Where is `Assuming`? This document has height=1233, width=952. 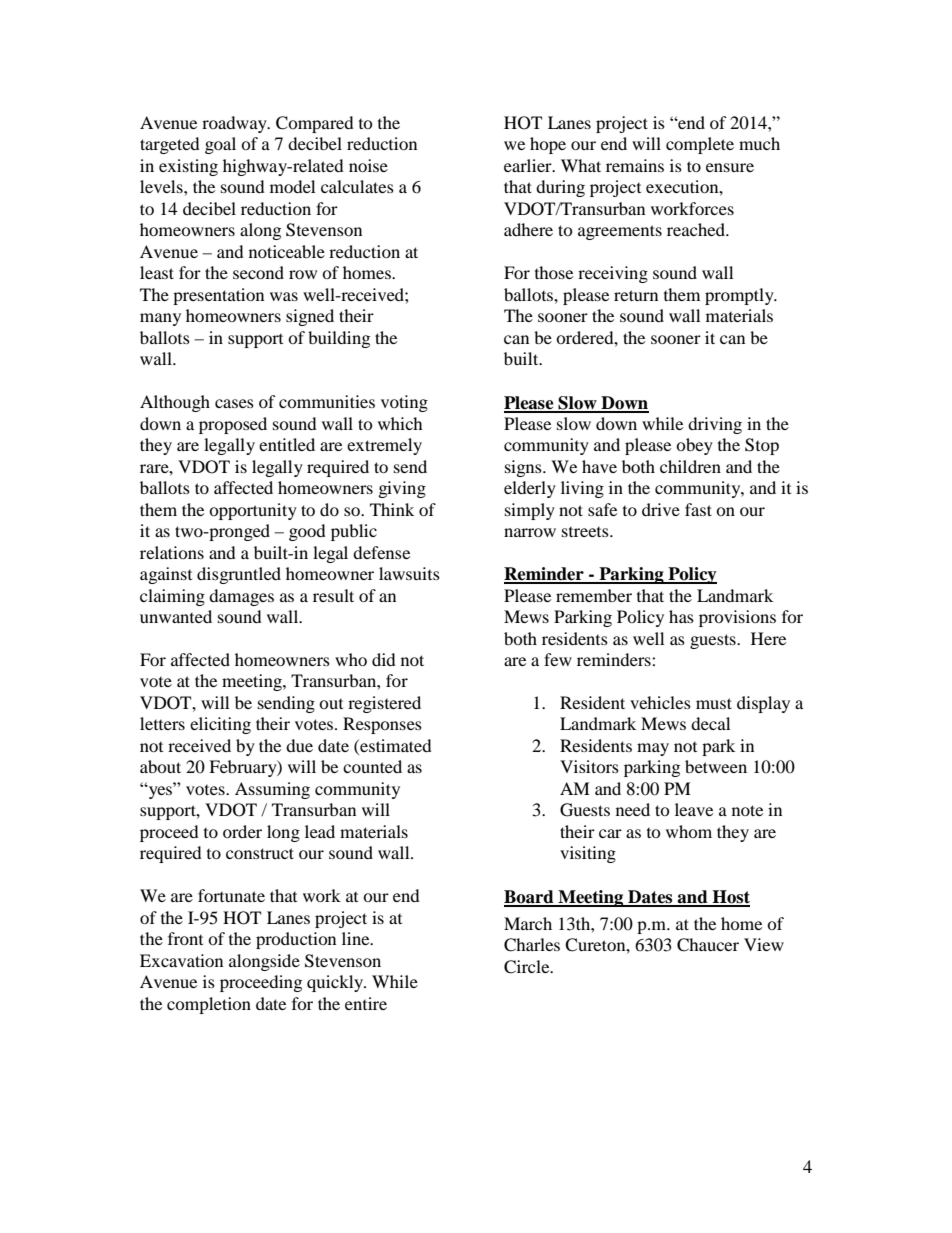 Assuming is located at coordinates (272, 790).
